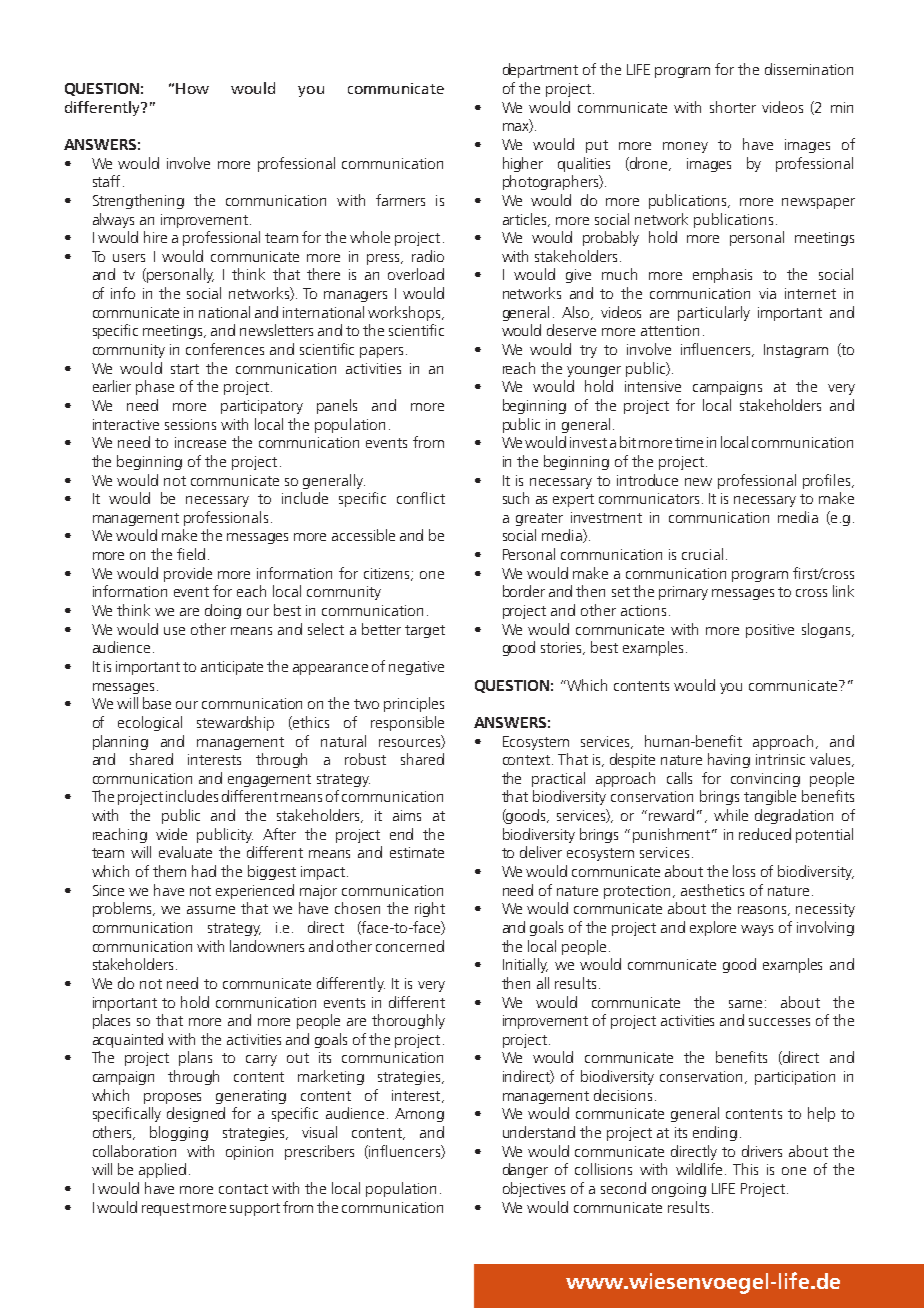 The height and width of the screenshot is (1308, 924). I want to click on shorter, so click(733, 107).
